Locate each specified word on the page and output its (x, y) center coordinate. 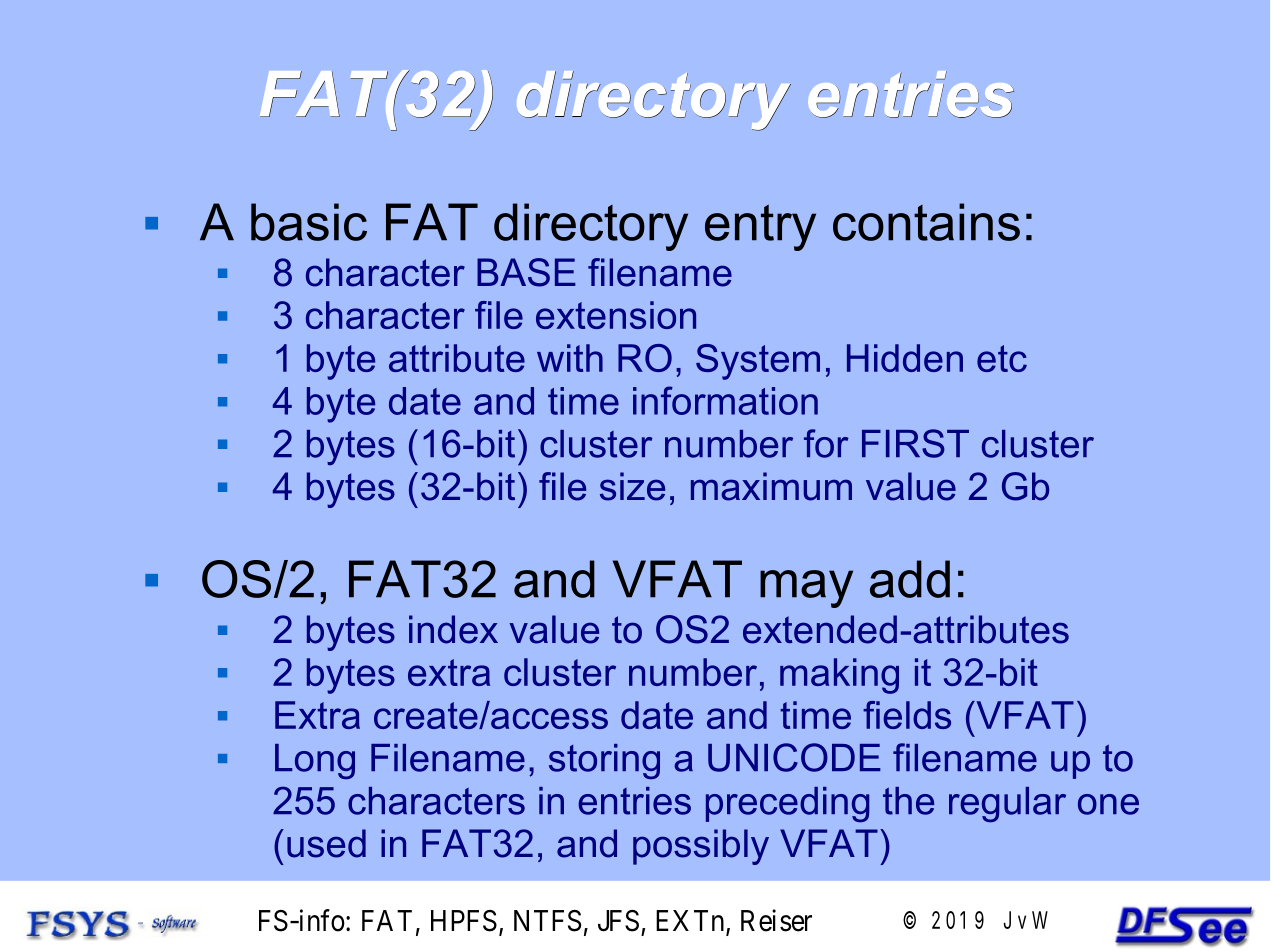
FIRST (915, 443)
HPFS (464, 921)
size (632, 486)
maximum (771, 486)
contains (926, 222)
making (839, 676)
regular (1007, 805)
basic (309, 222)
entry (760, 227)
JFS (618, 921)
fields (907, 715)
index (453, 629)
